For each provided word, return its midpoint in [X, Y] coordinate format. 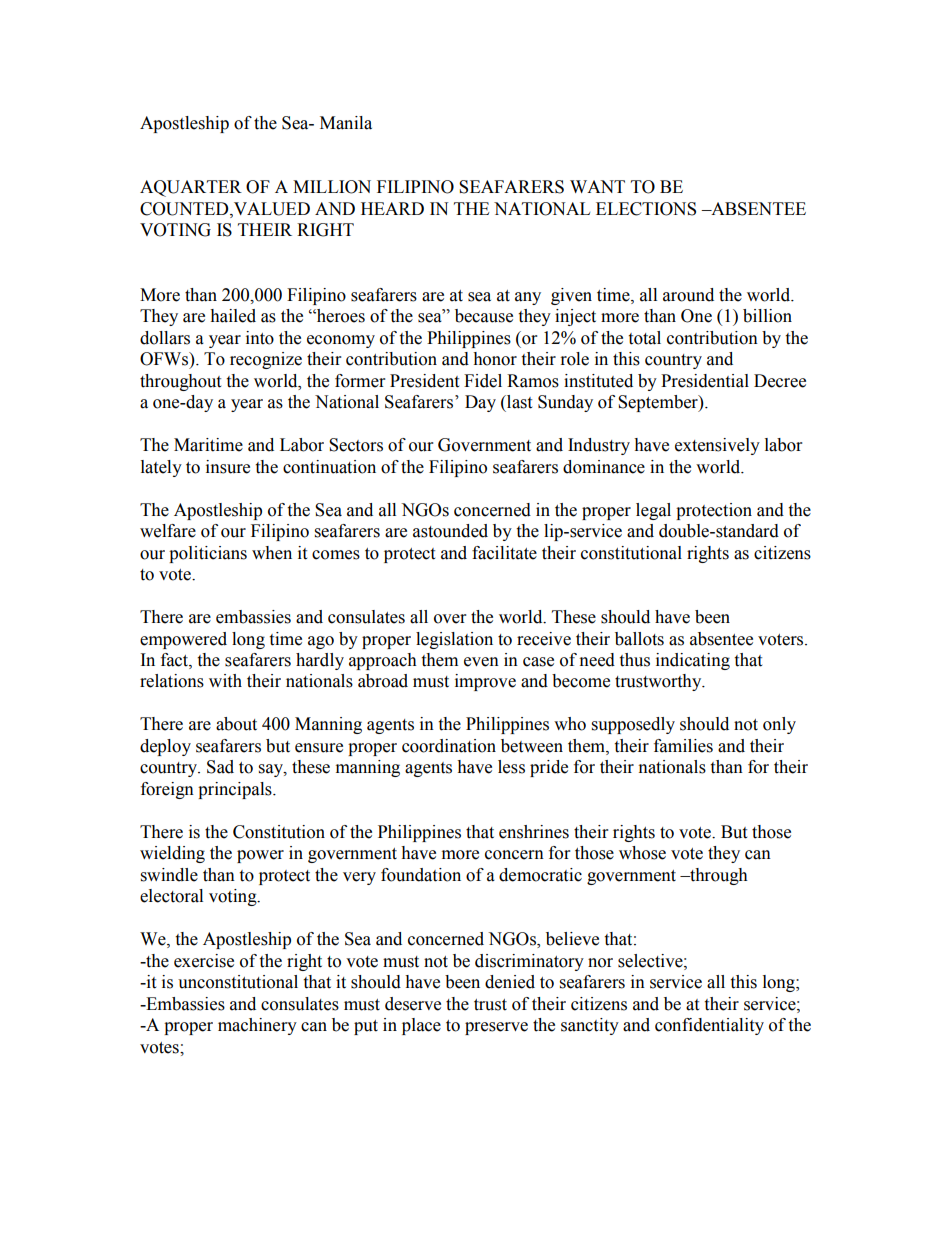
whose [642, 853]
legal [653, 511]
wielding [172, 854]
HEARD [392, 208]
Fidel [483, 381]
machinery [257, 1026]
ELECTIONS [646, 209]
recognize [266, 360]
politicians [208, 554]
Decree [780, 381]
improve [485, 682]
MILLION [332, 187]
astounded [450, 531]
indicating [693, 661]
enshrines [534, 832]
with [225, 681]
